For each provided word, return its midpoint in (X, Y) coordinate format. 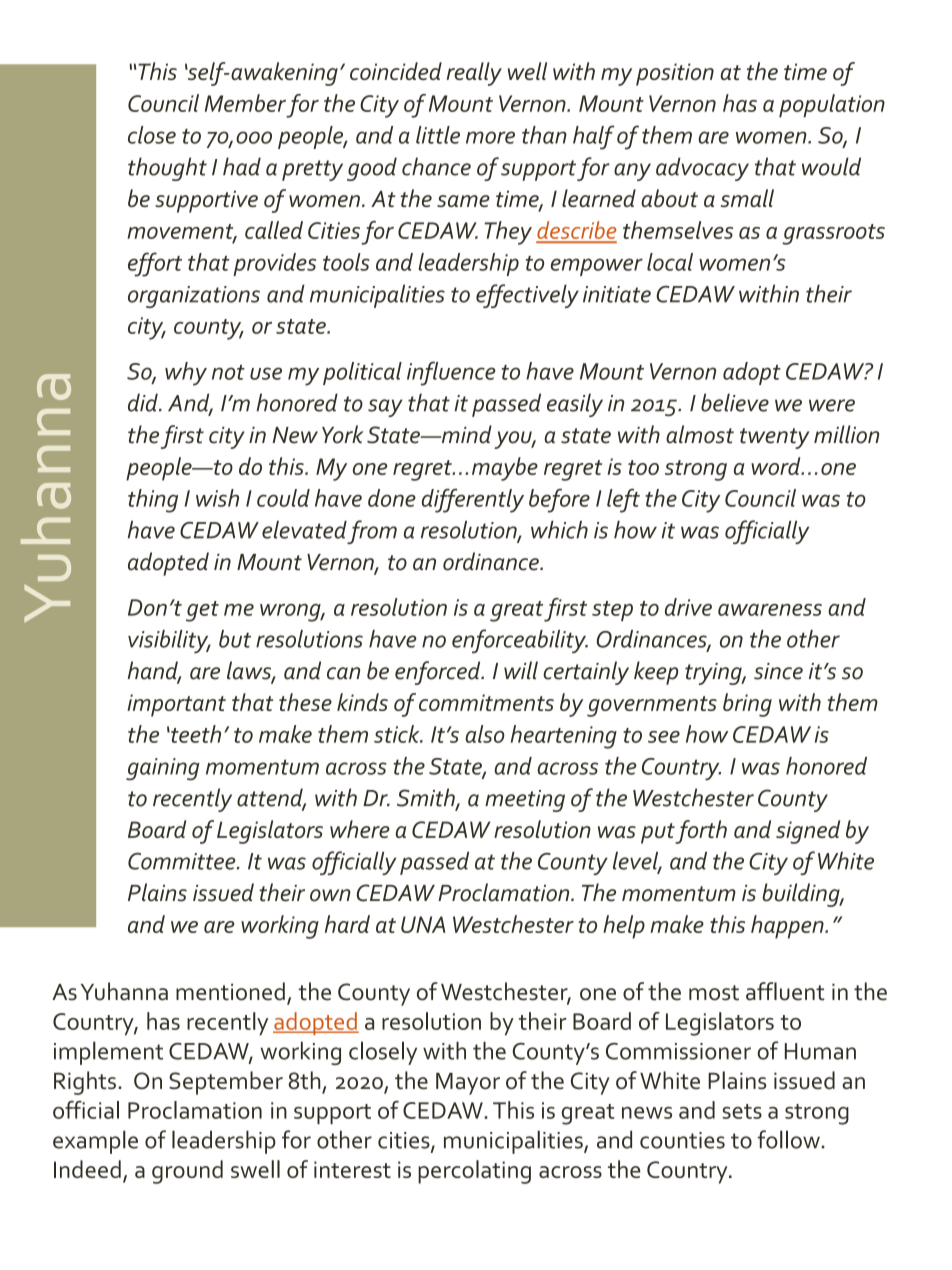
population (832, 106)
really (474, 74)
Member (245, 103)
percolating (474, 1172)
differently (473, 500)
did (144, 402)
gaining (163, 769)
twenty (774, 438)
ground (187, 1172)
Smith (427, 798)
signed (808, 832)
